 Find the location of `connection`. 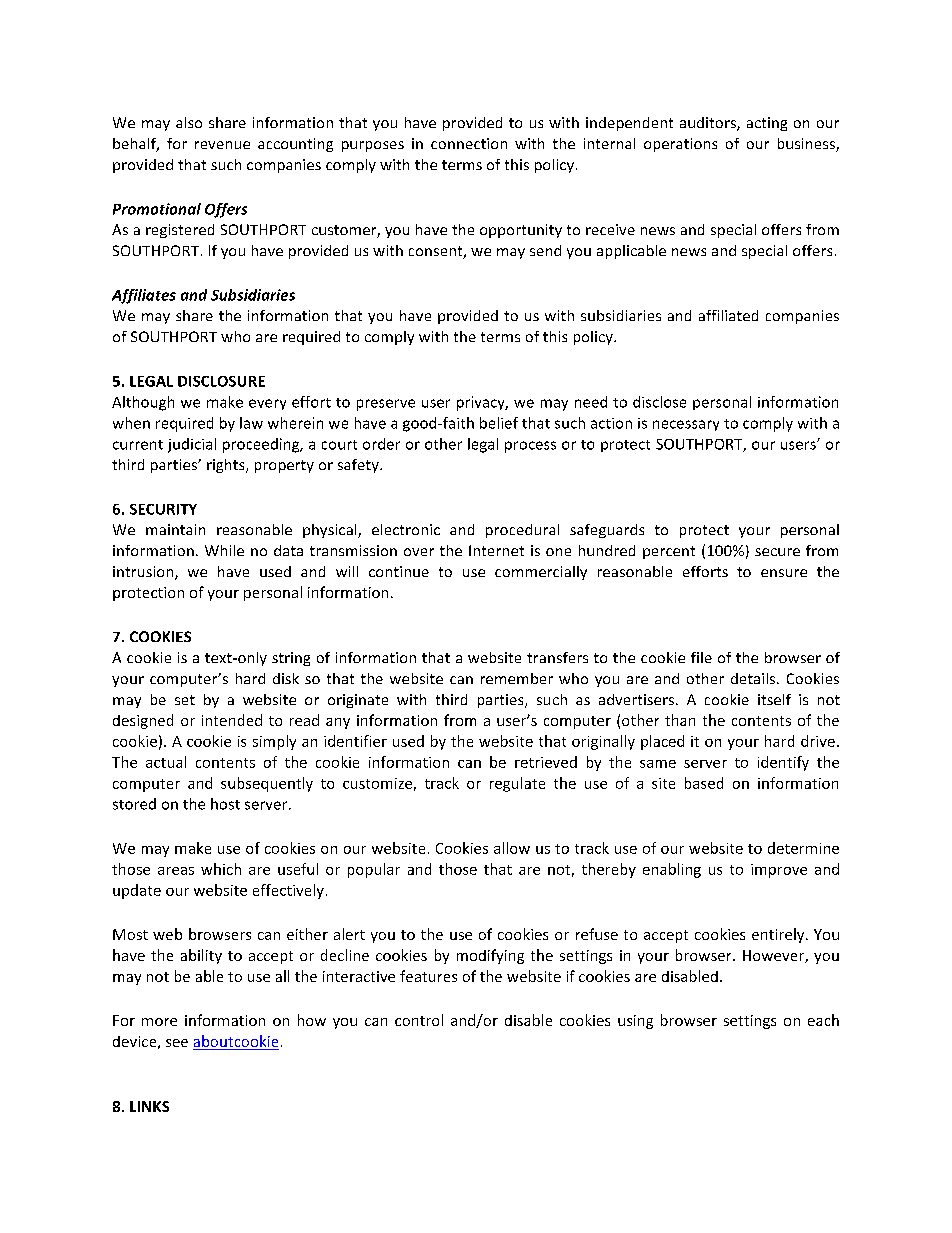

connection is located at coordinates (469, 143).
